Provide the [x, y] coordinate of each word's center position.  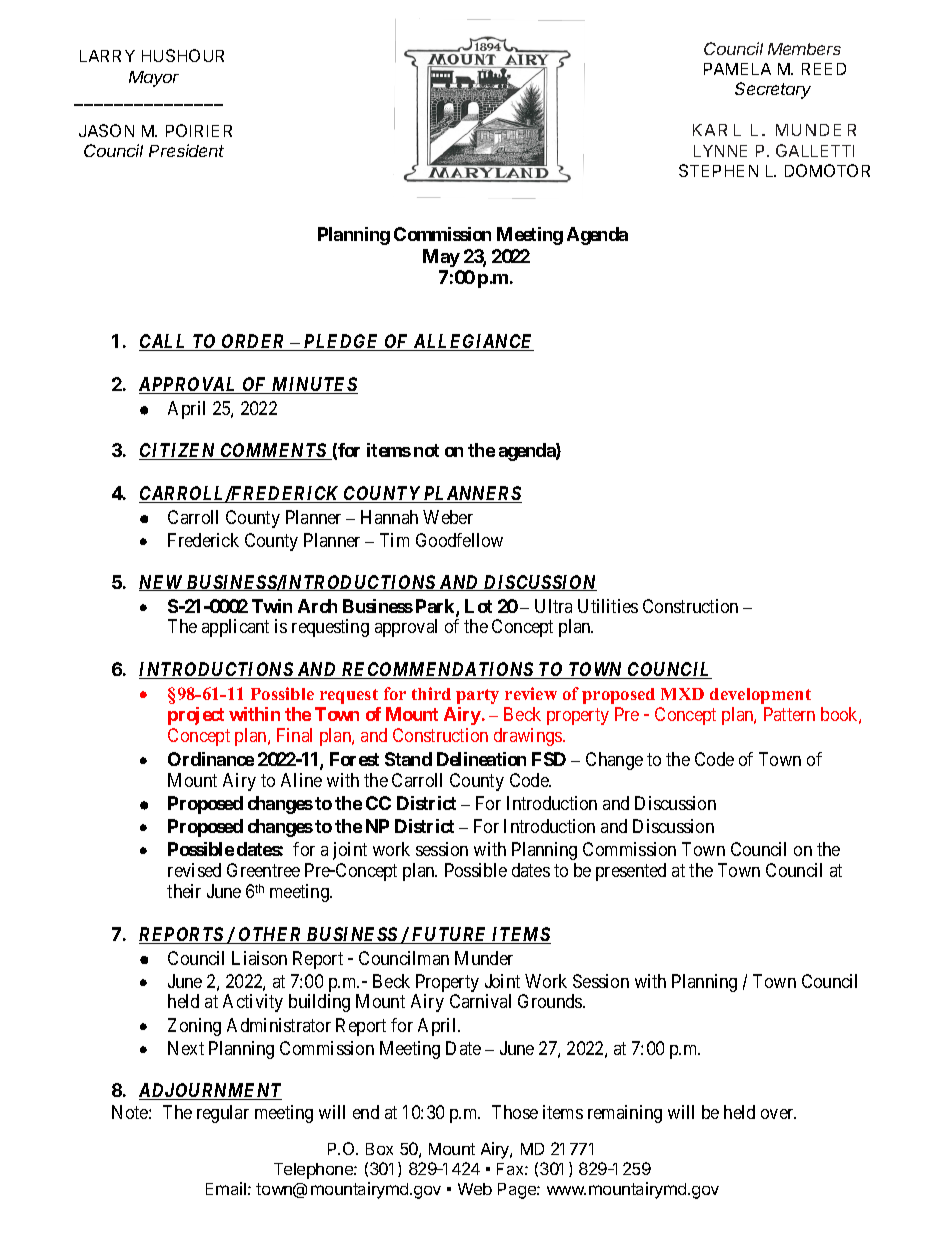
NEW [162, 583]
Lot [478, 606]
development [760, 696]
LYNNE [720, 151]
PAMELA [737, 69]
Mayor [154, 79]
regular [223, 1114]
